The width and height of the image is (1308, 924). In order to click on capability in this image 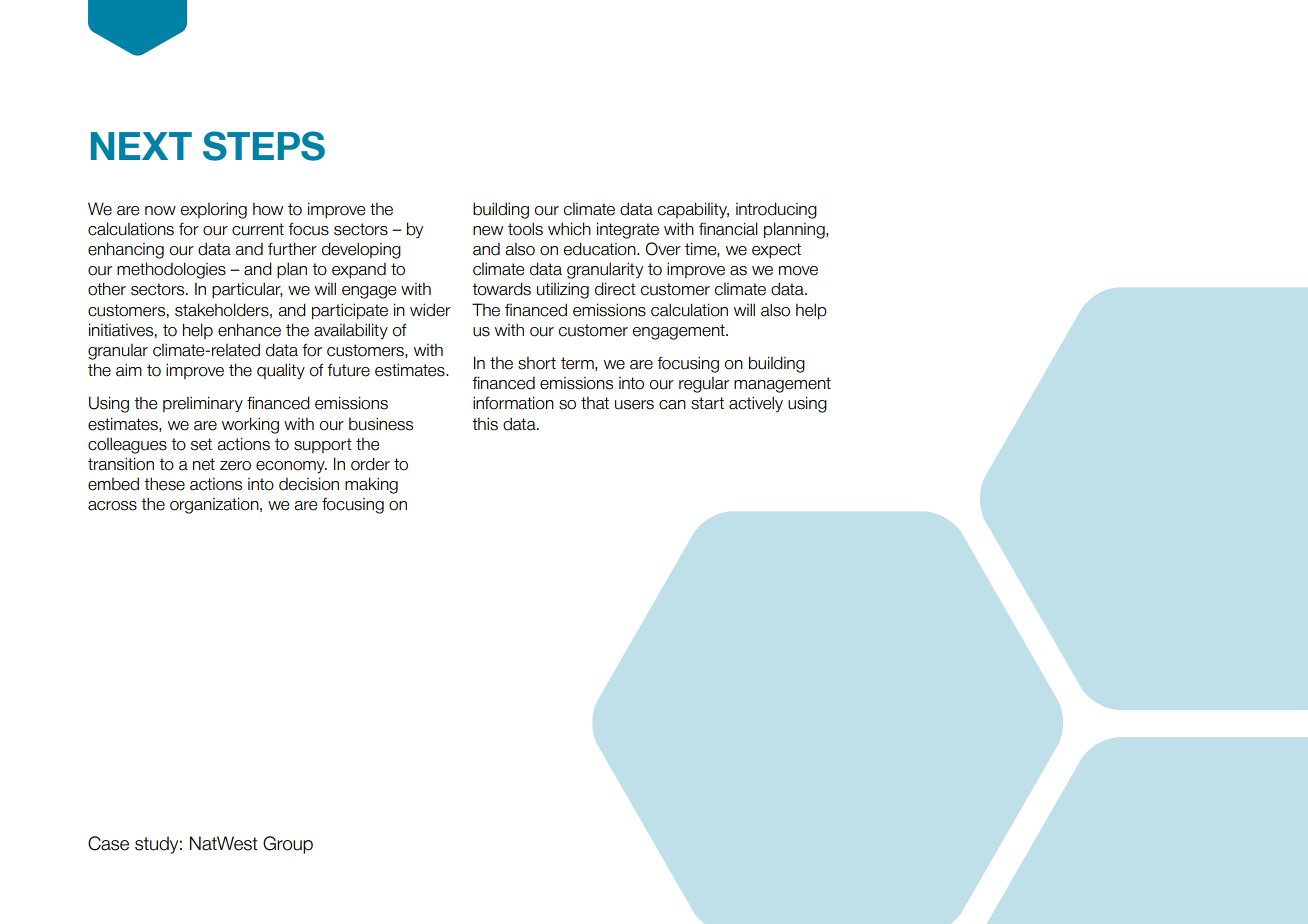, I will do `click(693, 210)`.
